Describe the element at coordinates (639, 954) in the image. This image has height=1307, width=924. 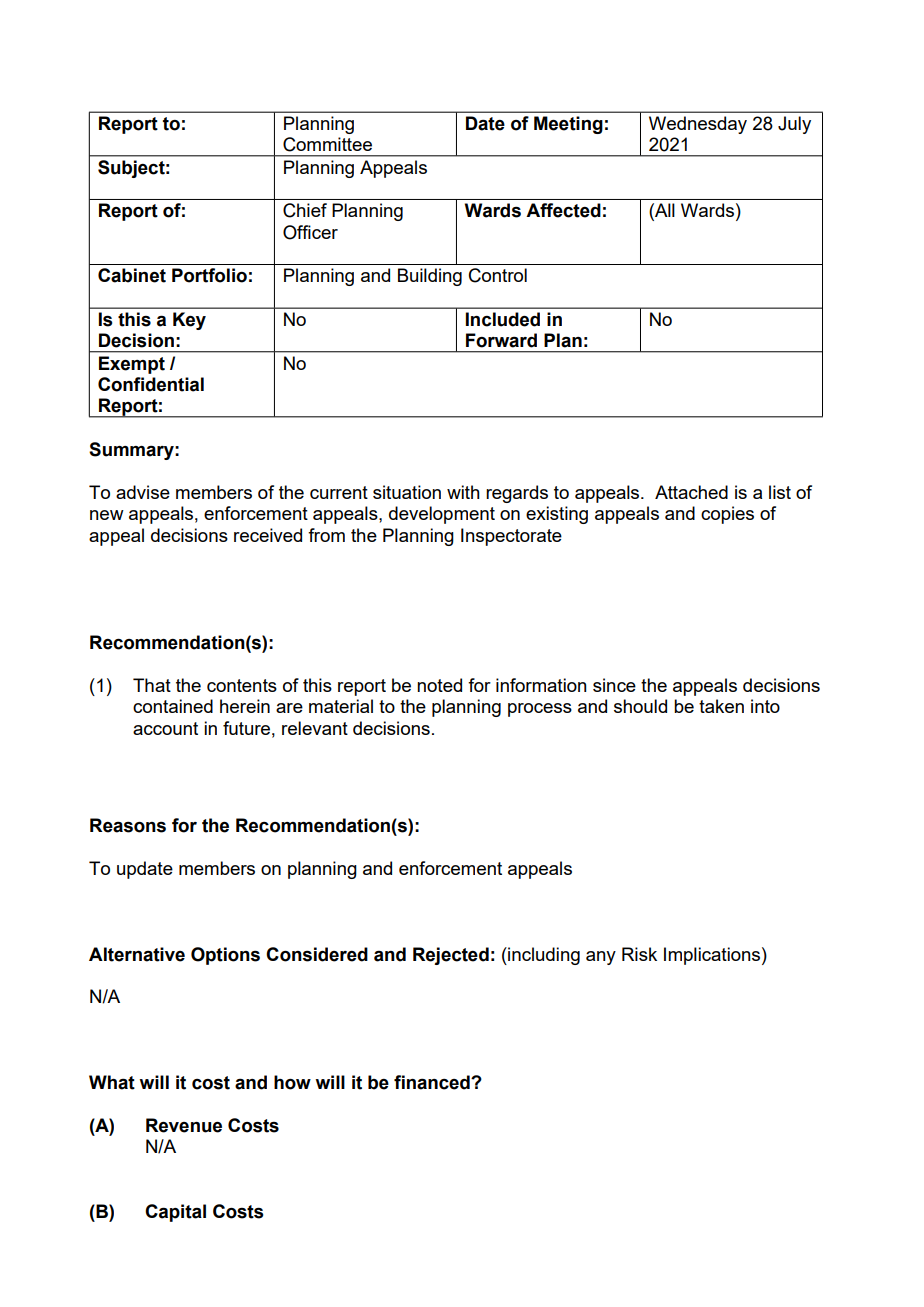
I see `Risk` at that location.
